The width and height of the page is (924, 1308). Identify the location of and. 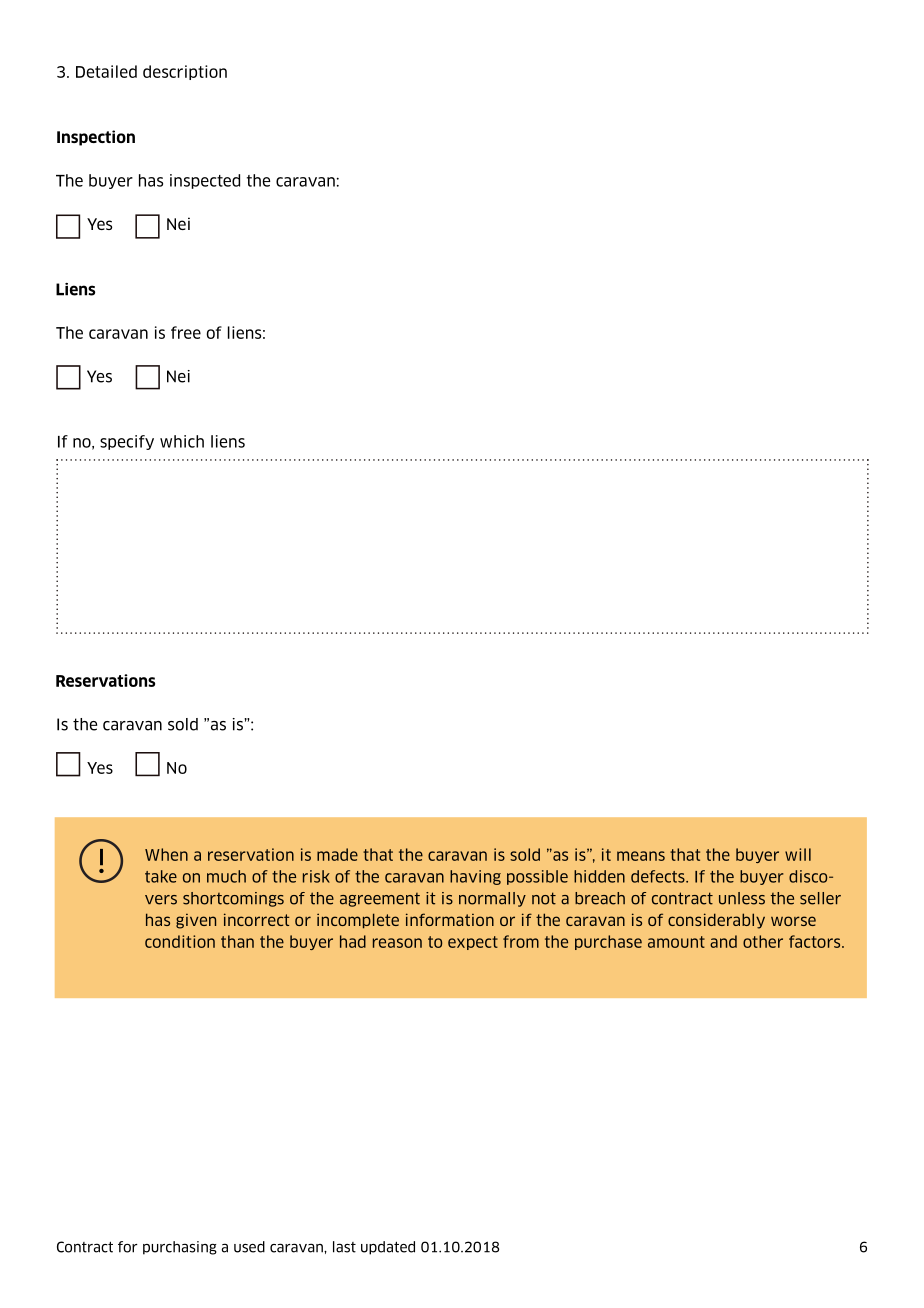
(723, 941).
